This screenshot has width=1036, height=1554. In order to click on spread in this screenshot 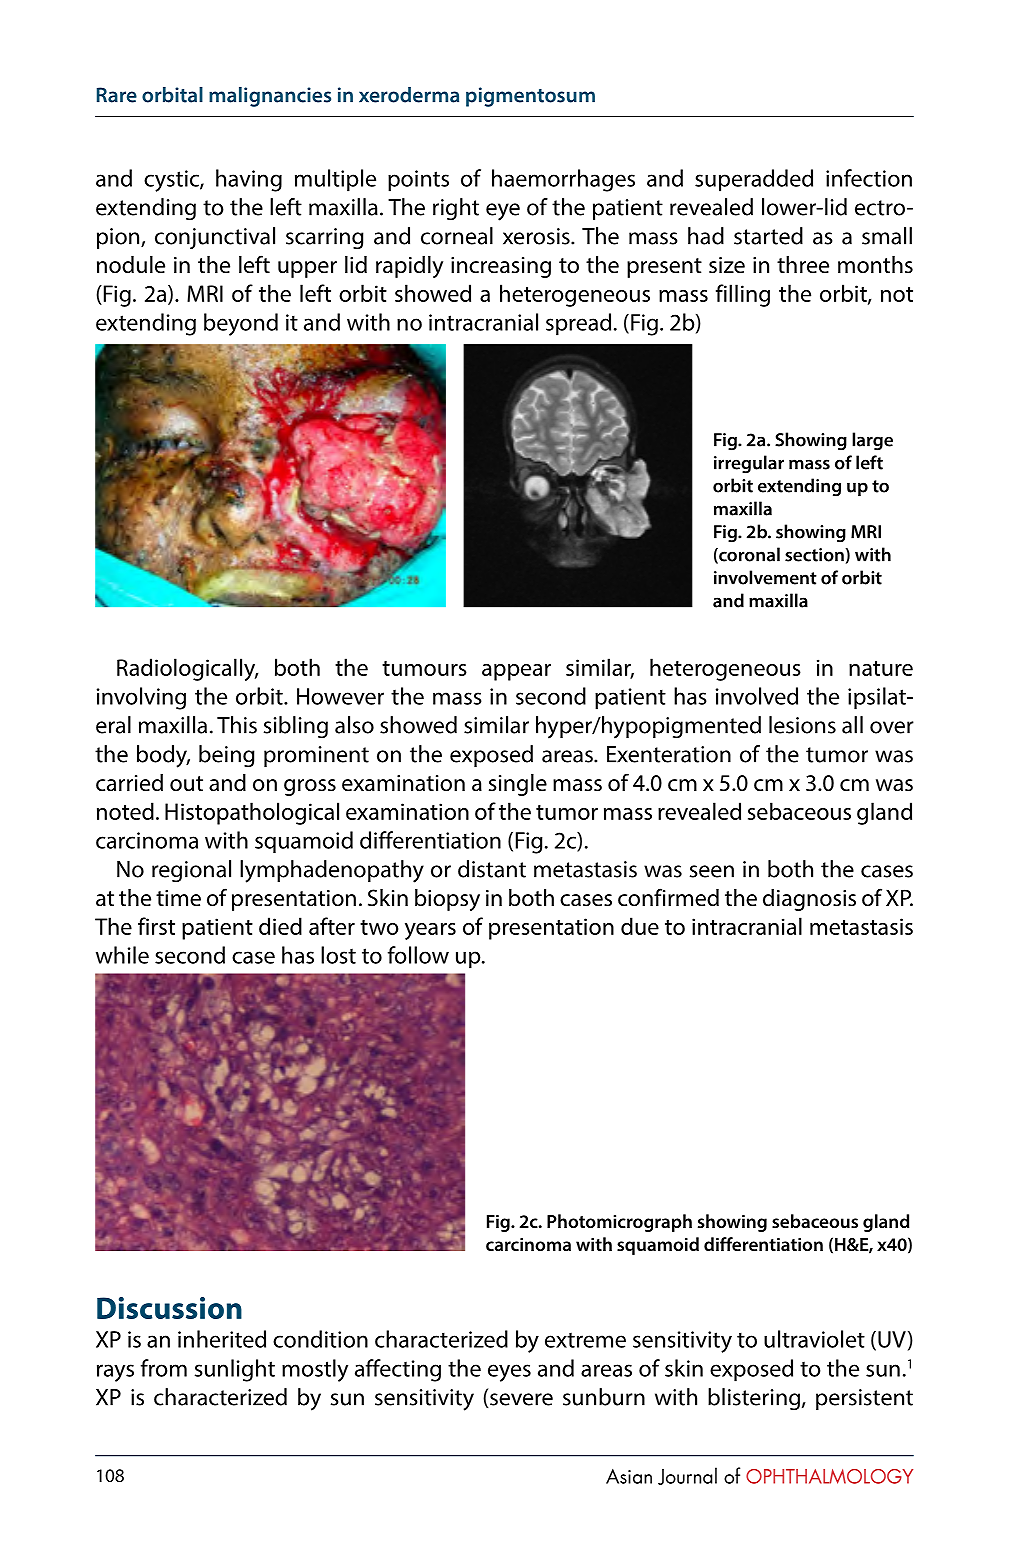, I will do `click(578, 324)`.
